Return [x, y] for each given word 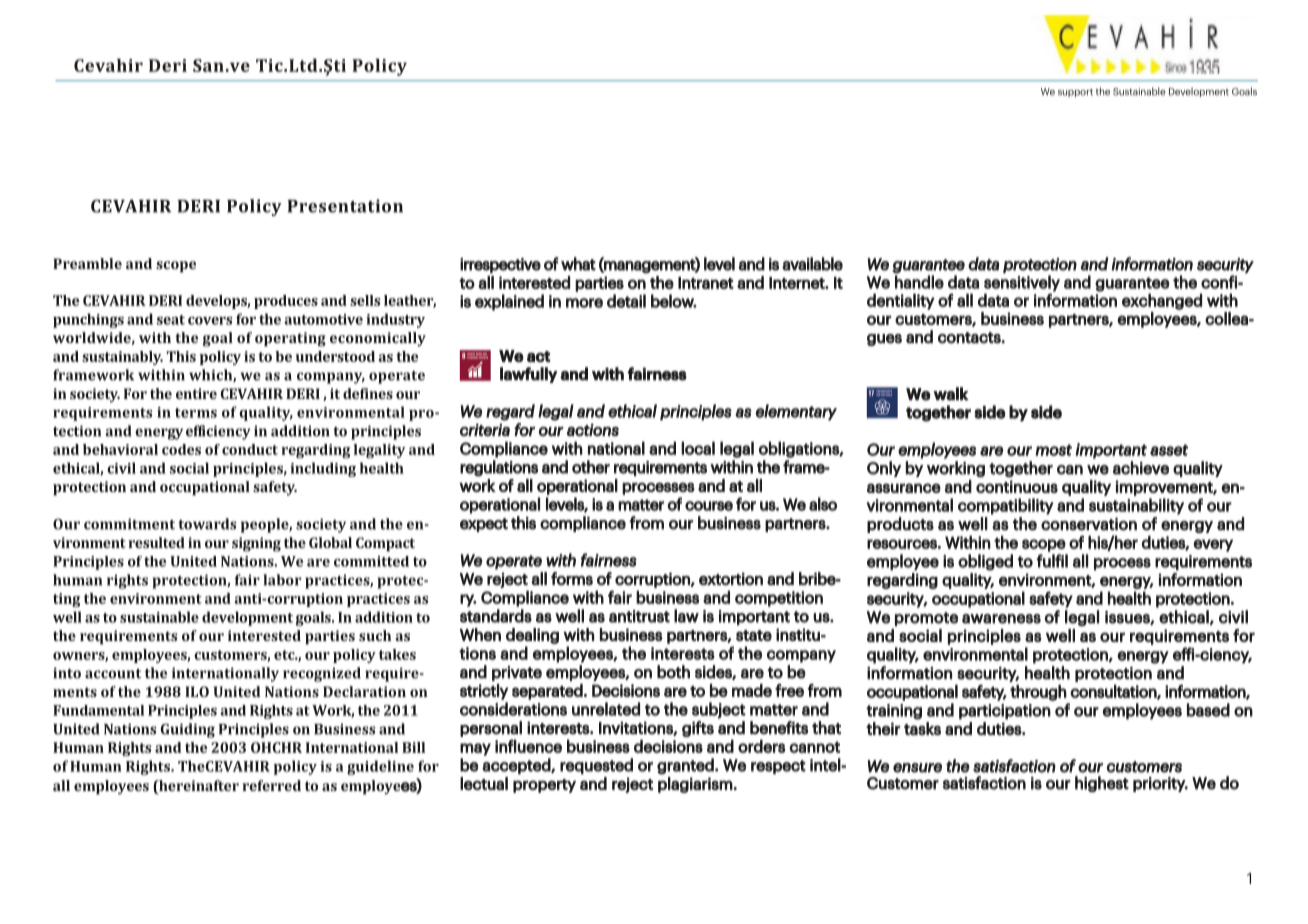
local [698, 448]
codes [181, 449]
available [812, 264]
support [1075, 93]
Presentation [345, 206]
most [1053, 450]
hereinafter [198, 787]
